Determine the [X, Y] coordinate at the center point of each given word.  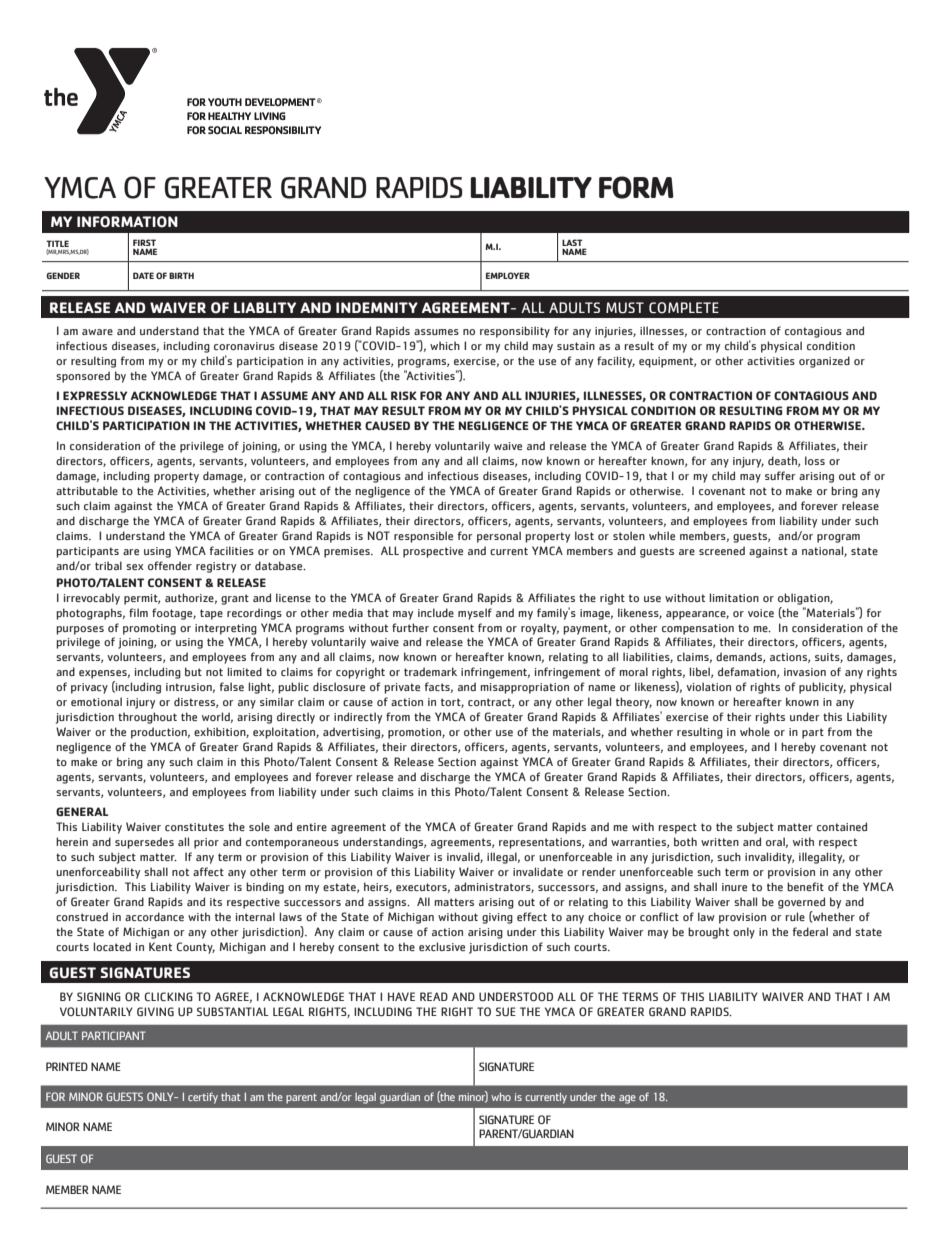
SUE [506, 1011]
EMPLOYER [508, 275]
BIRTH [181, 275]
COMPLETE [684, 308]
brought [708, 933]
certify [203, 1098]
